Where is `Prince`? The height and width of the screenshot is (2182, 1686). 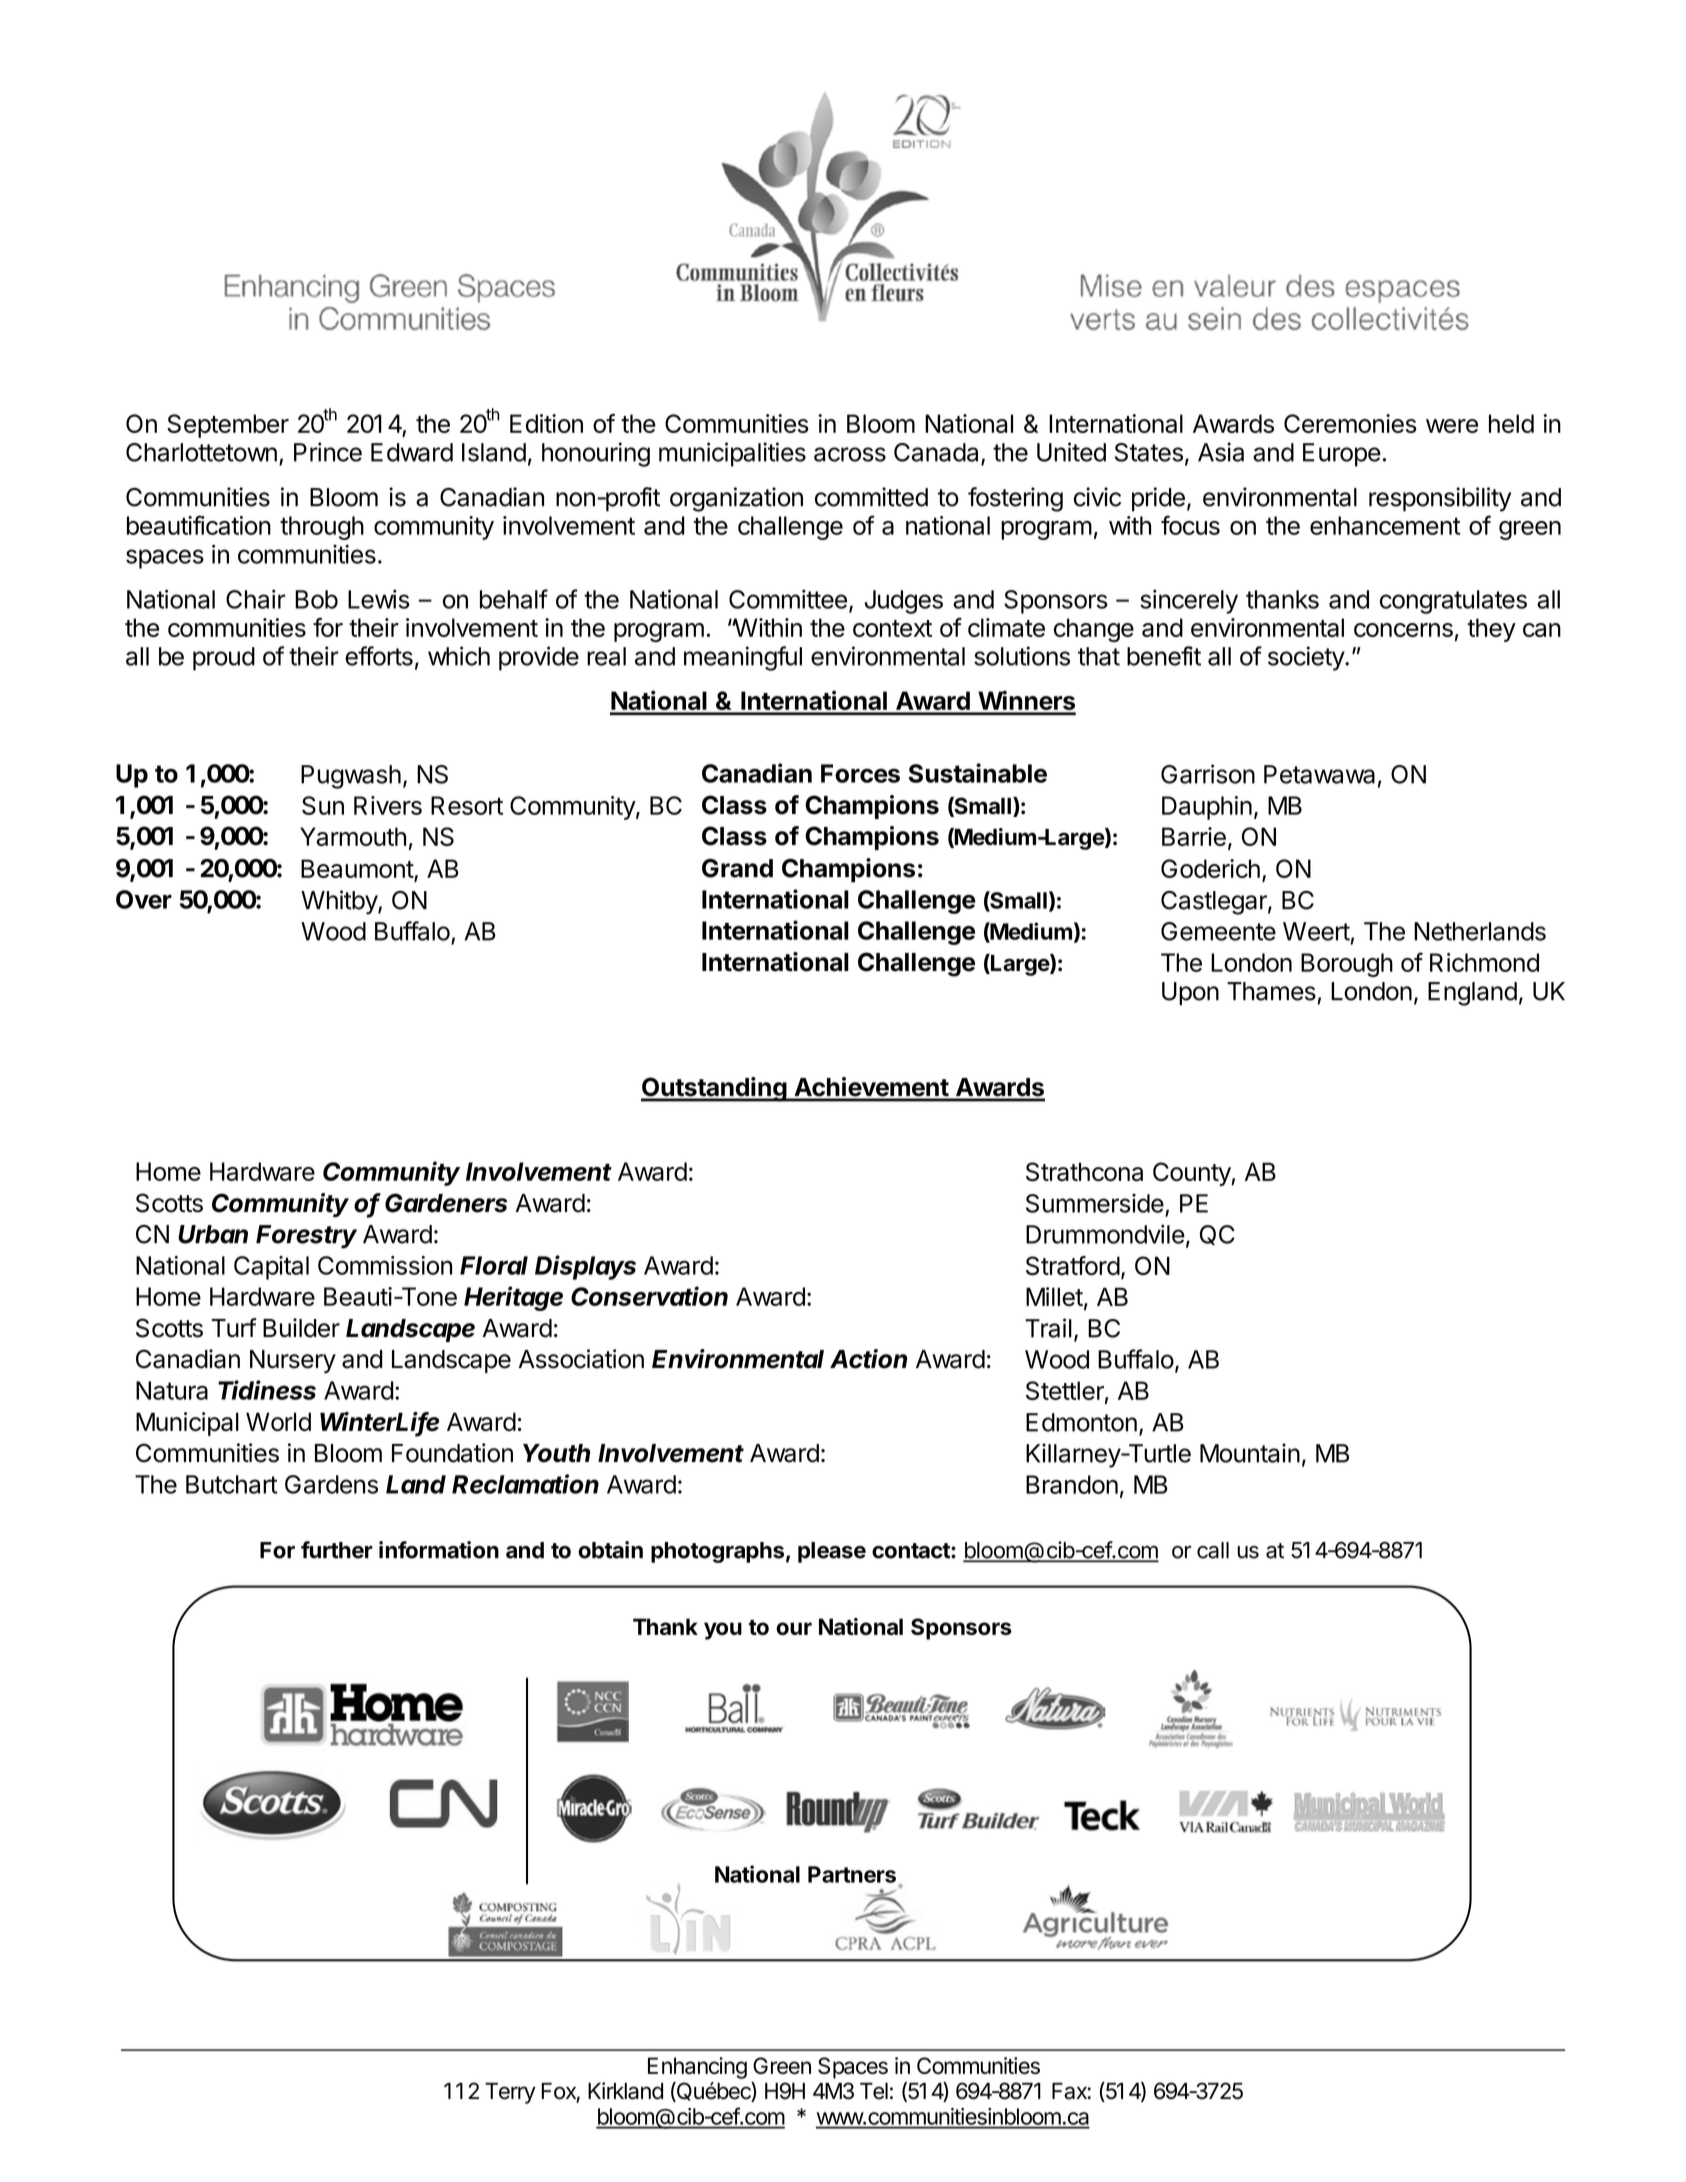
Prince is located at coordinates (328, 452).
